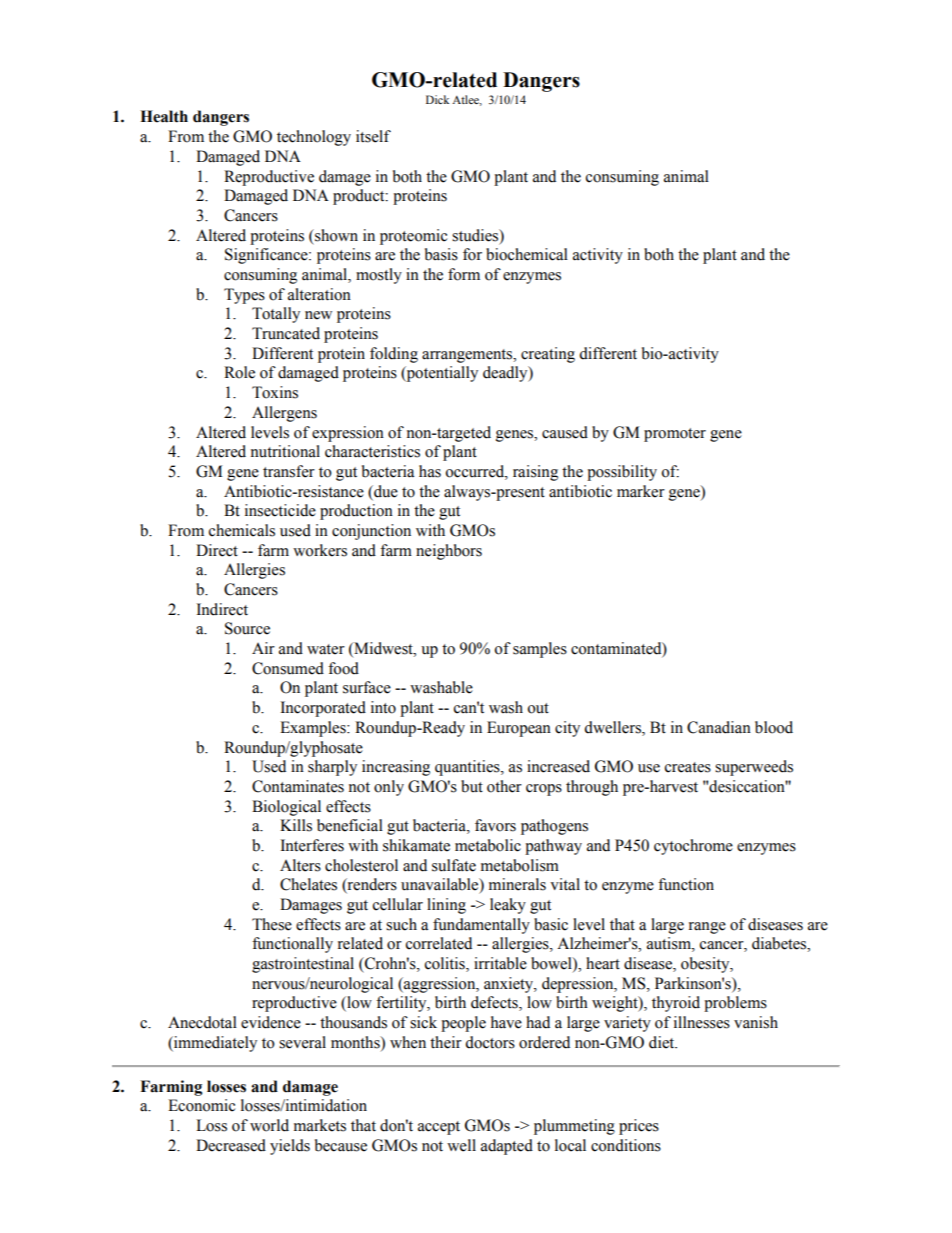 This screenshot has height=1233, width=952. What do you see at coordinates (300, 865) in the screenshot?
I see `Alters` at bounding box center [300, 865].
